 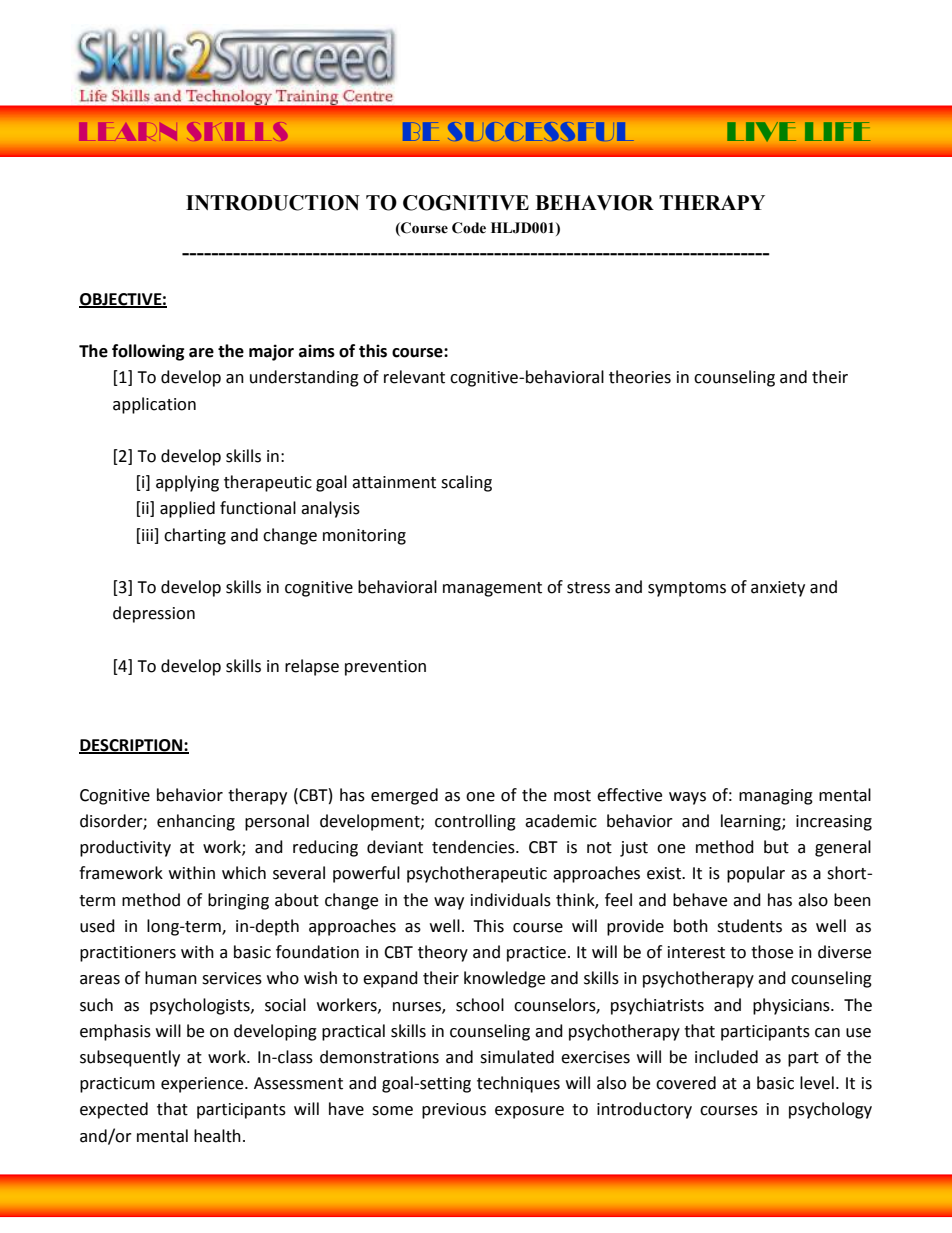 I want to click on previous, so click(x=454, y=1111).
